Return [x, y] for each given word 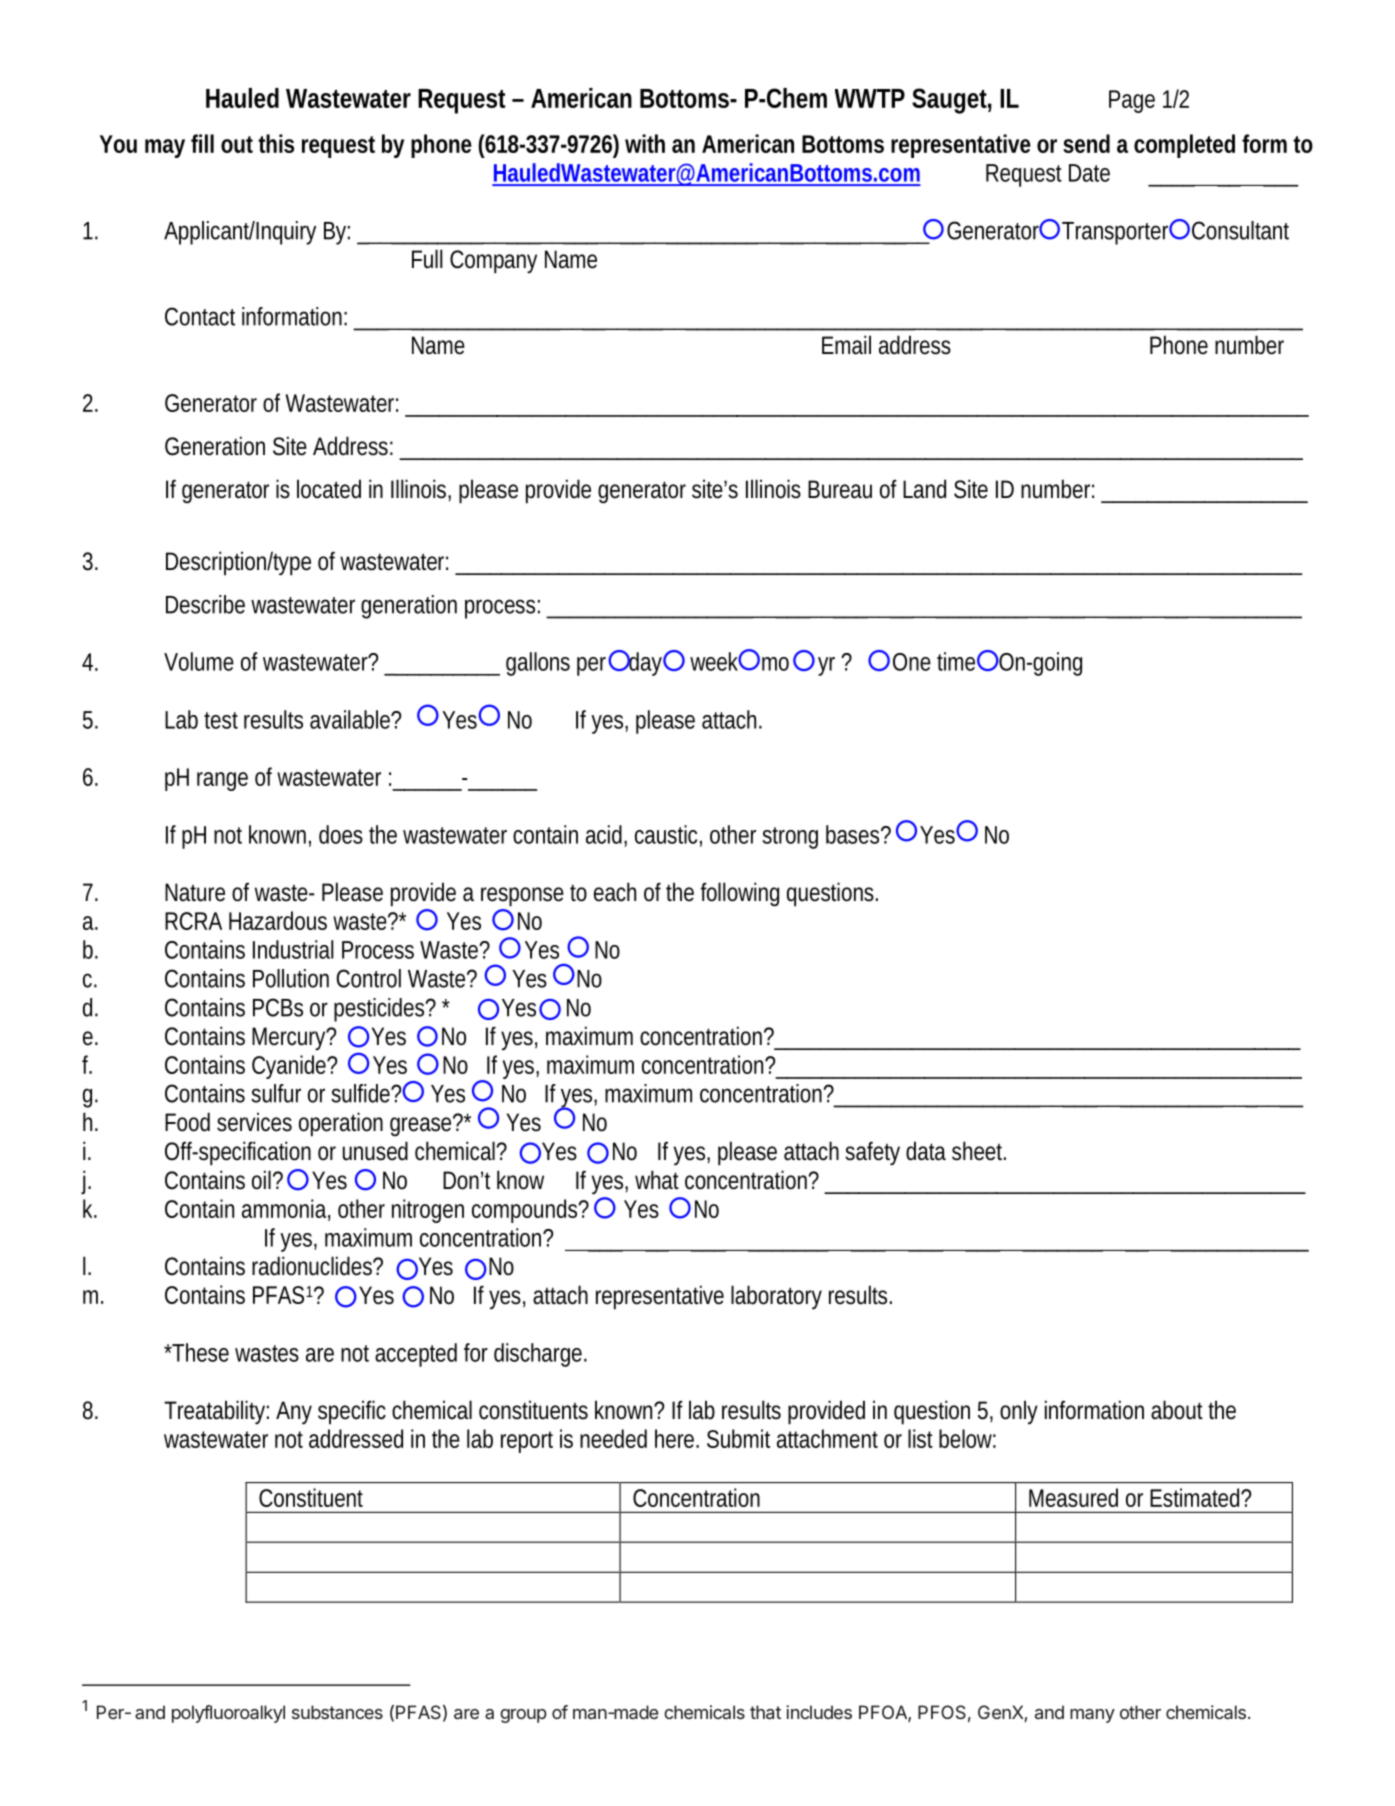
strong [790, 838]
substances [337, 1712]
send [1086, 143]
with [645, 143]
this [276, 143]
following [739, 894]
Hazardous [278, 920]
